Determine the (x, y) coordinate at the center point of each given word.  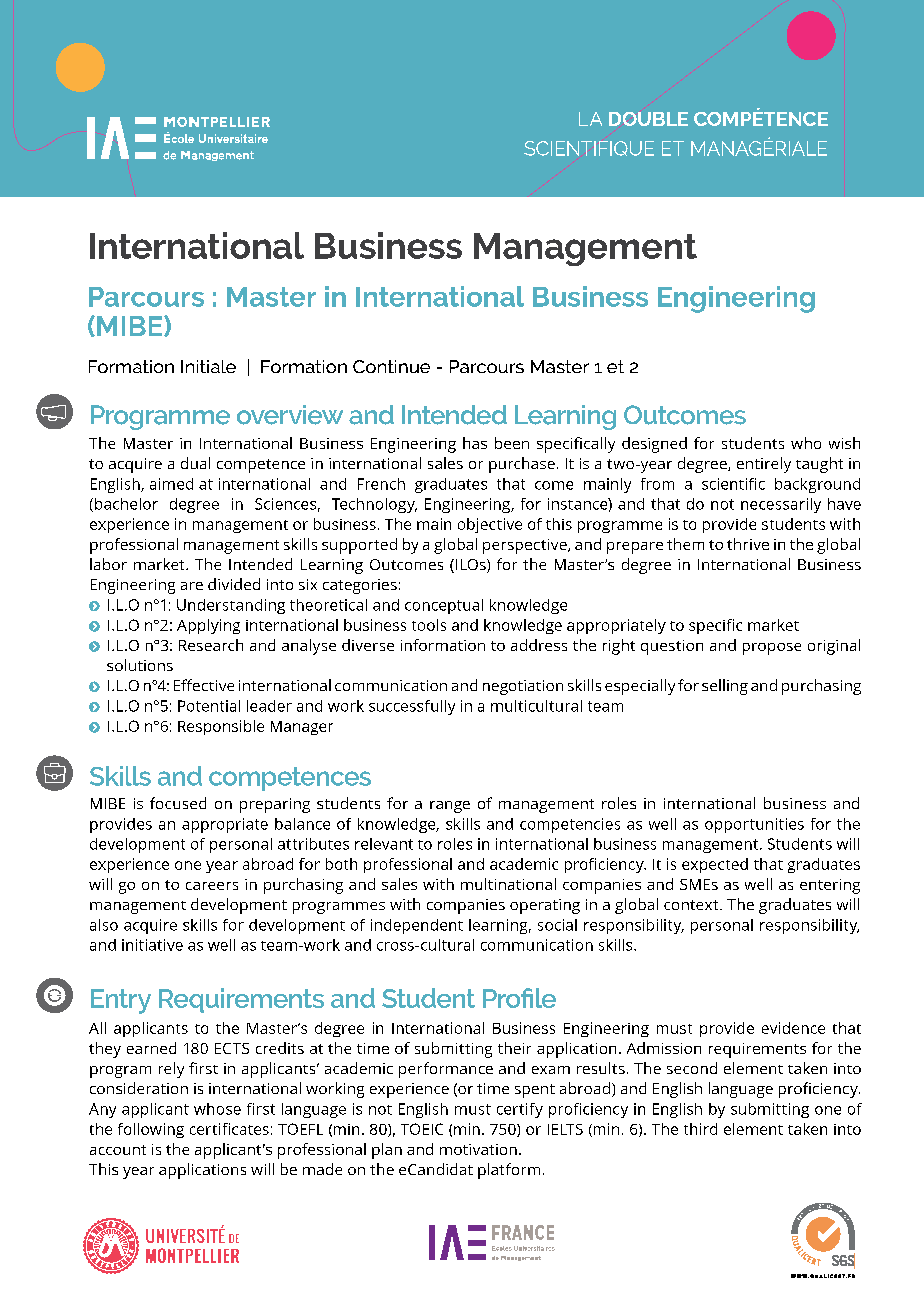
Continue (391, 366)
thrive (748, 544)
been (512, 443)
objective (490, 525)
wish (844, 443)
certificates (229, 1129)
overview (290, 415)
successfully (412, 707)
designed (654, 445)
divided (234, 584)
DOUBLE (648, 119)
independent (417, 926)
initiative (152, 945)
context (692, 905)
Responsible (221, 727)
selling (725, 687)
